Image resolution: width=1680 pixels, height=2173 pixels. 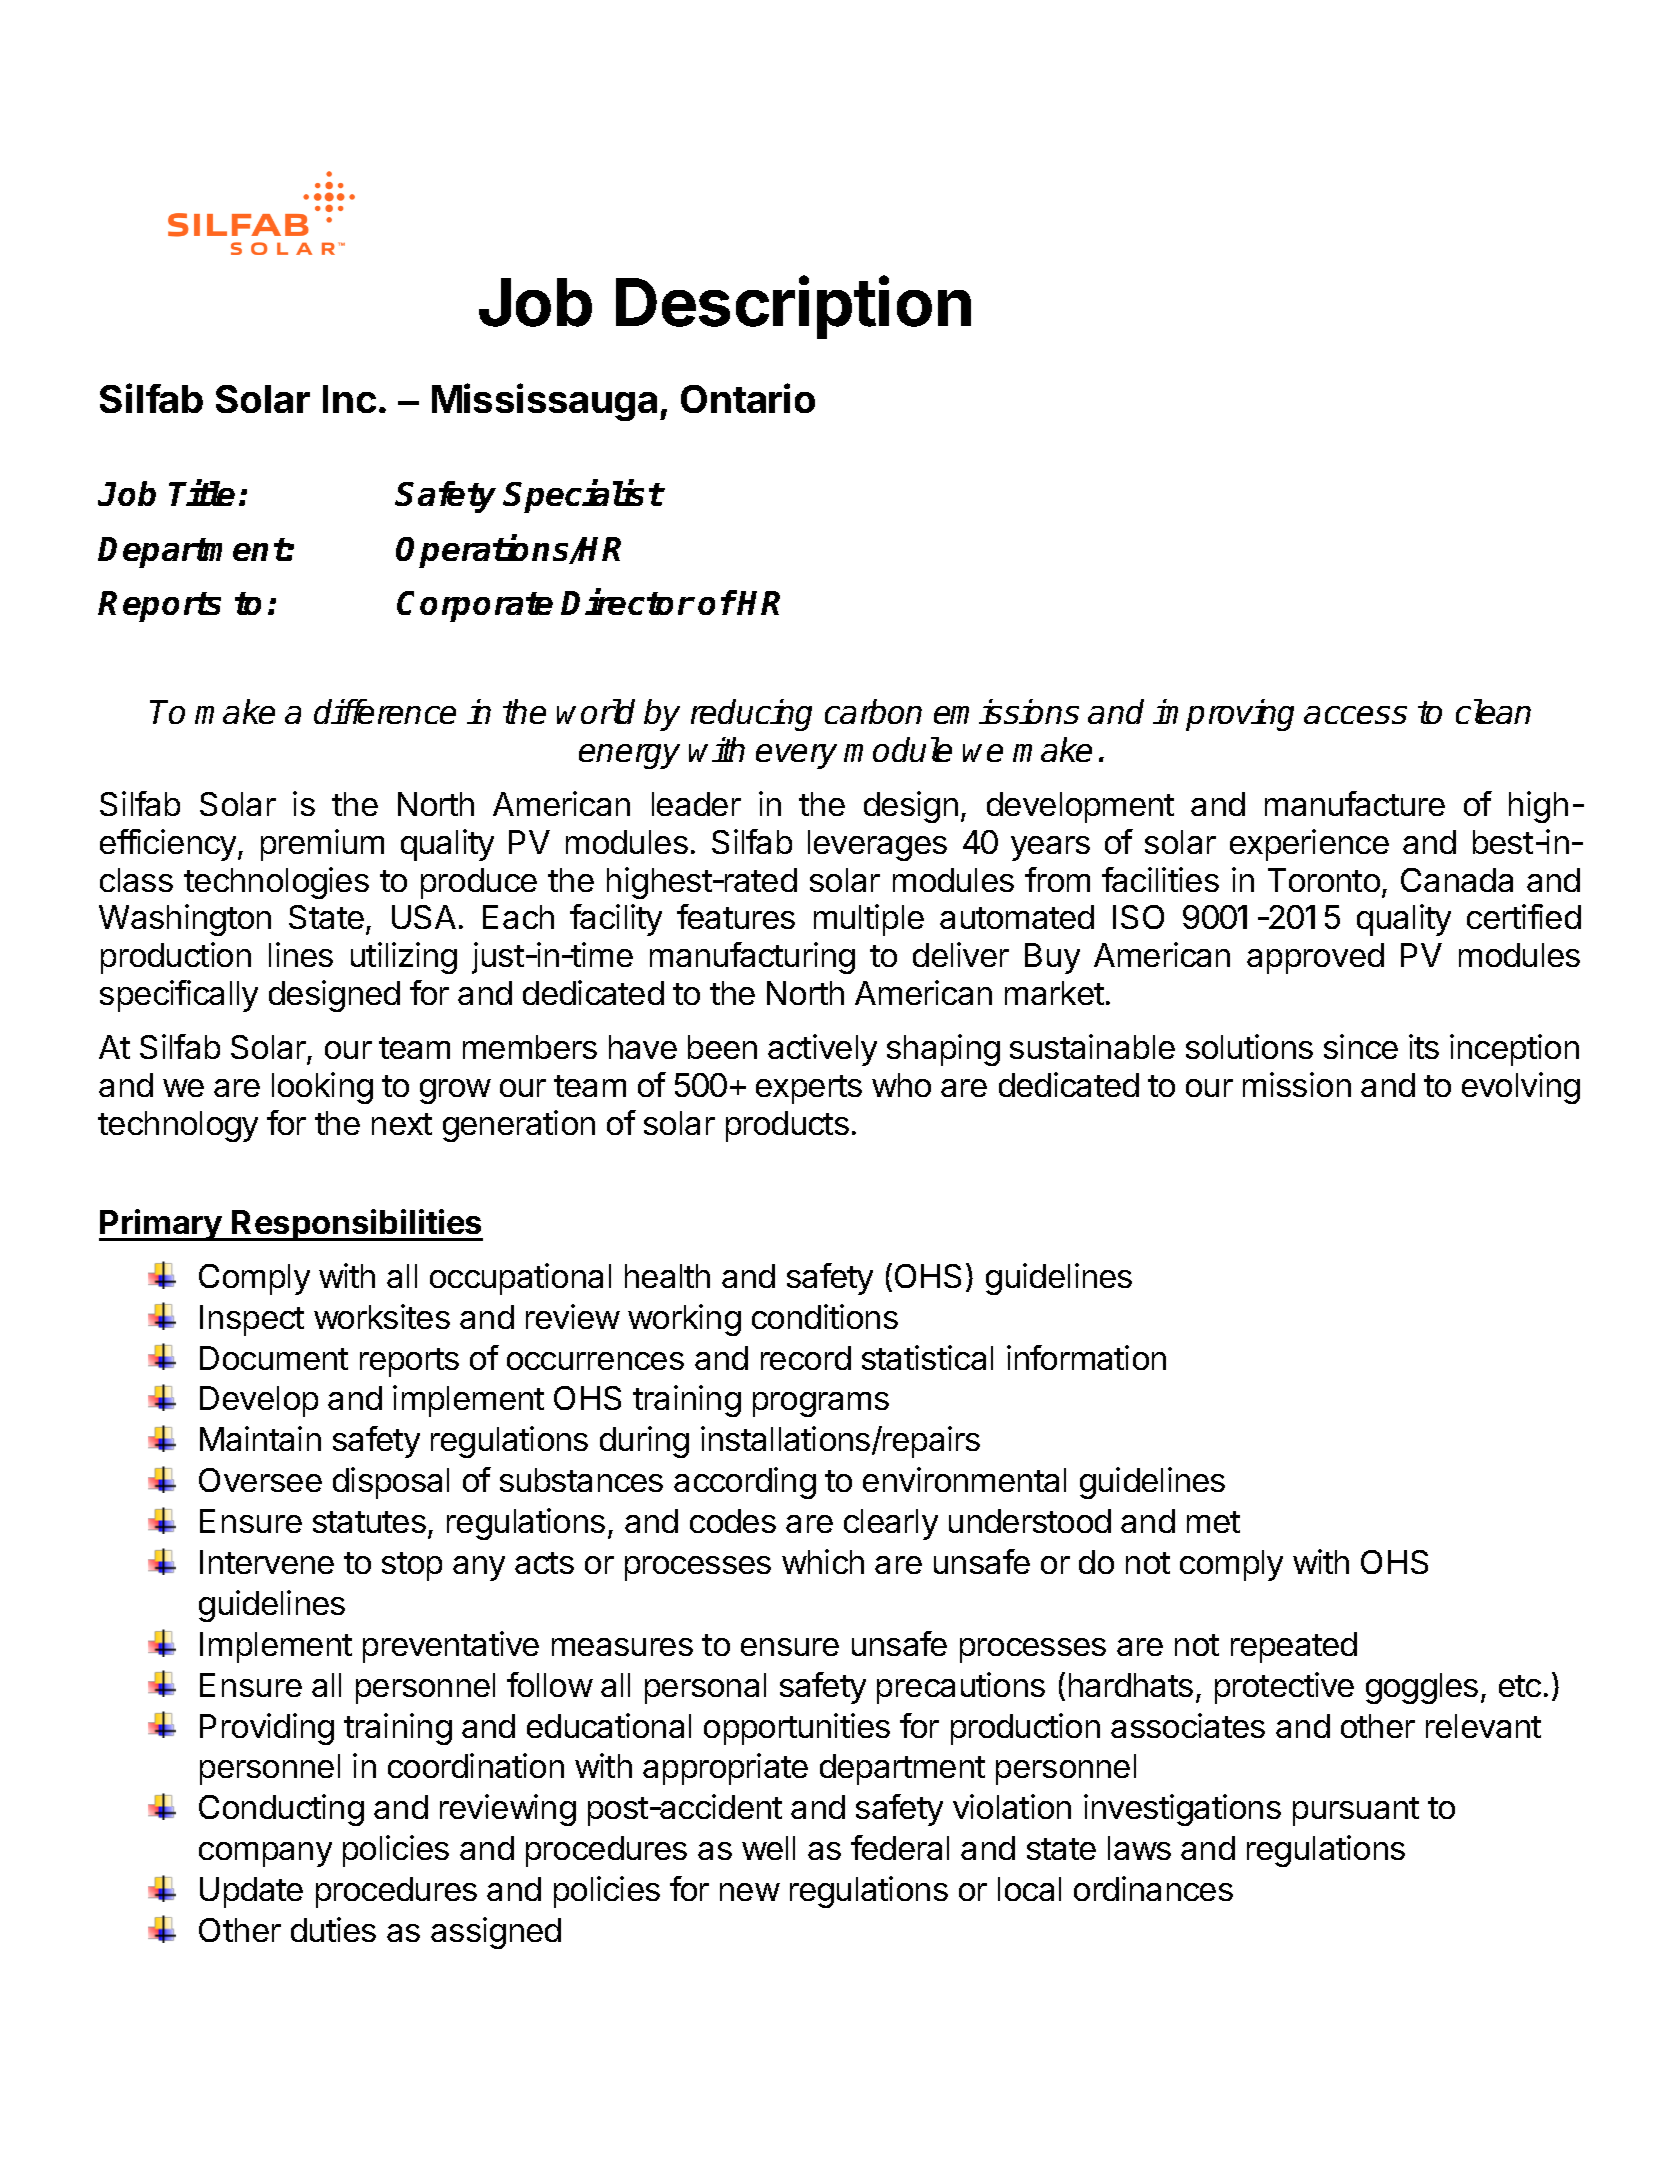 I want to click on Mississauga, so click(x=544, y=402).
